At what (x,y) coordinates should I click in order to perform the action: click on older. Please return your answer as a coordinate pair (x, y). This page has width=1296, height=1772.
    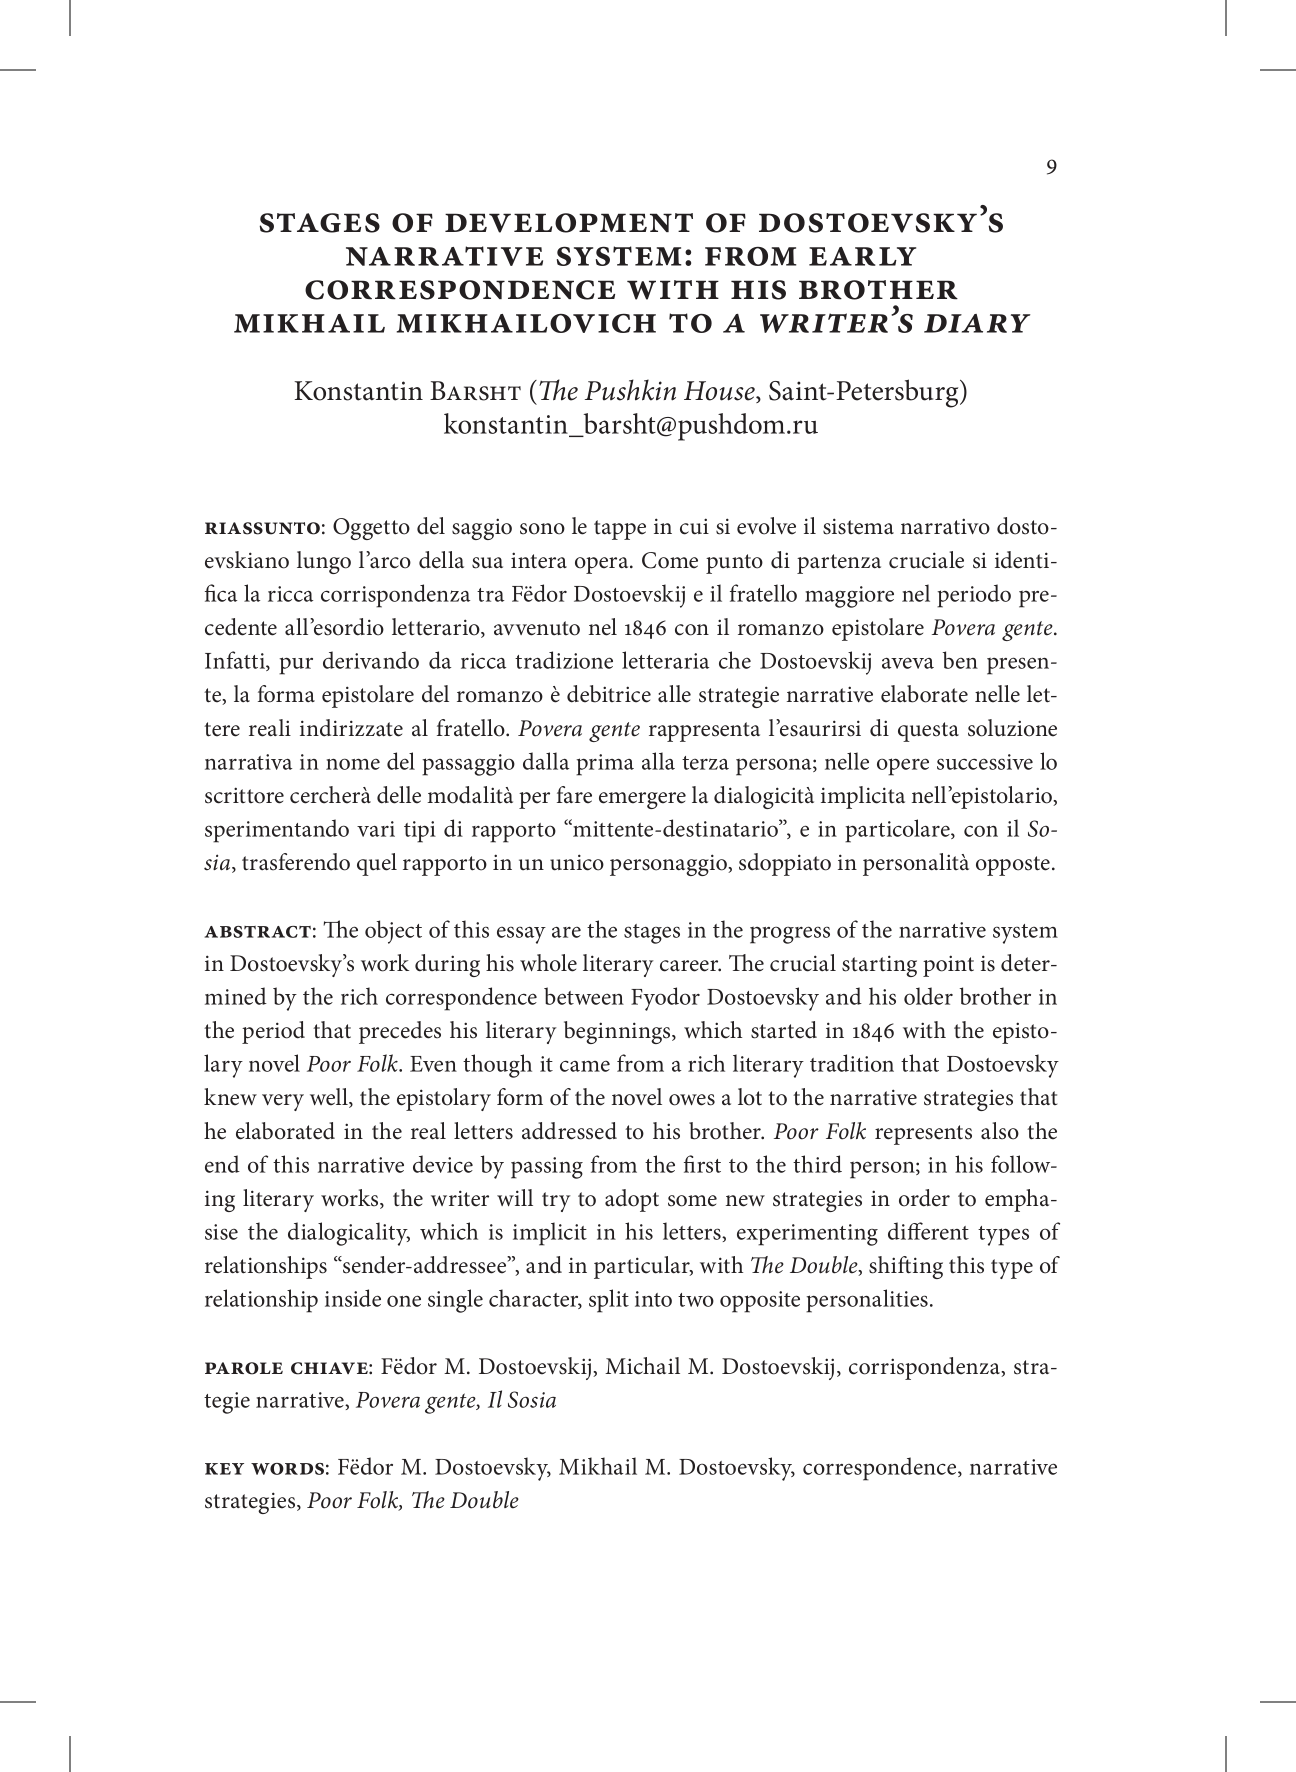
    Looking at the image, I should click on (928, 996).
